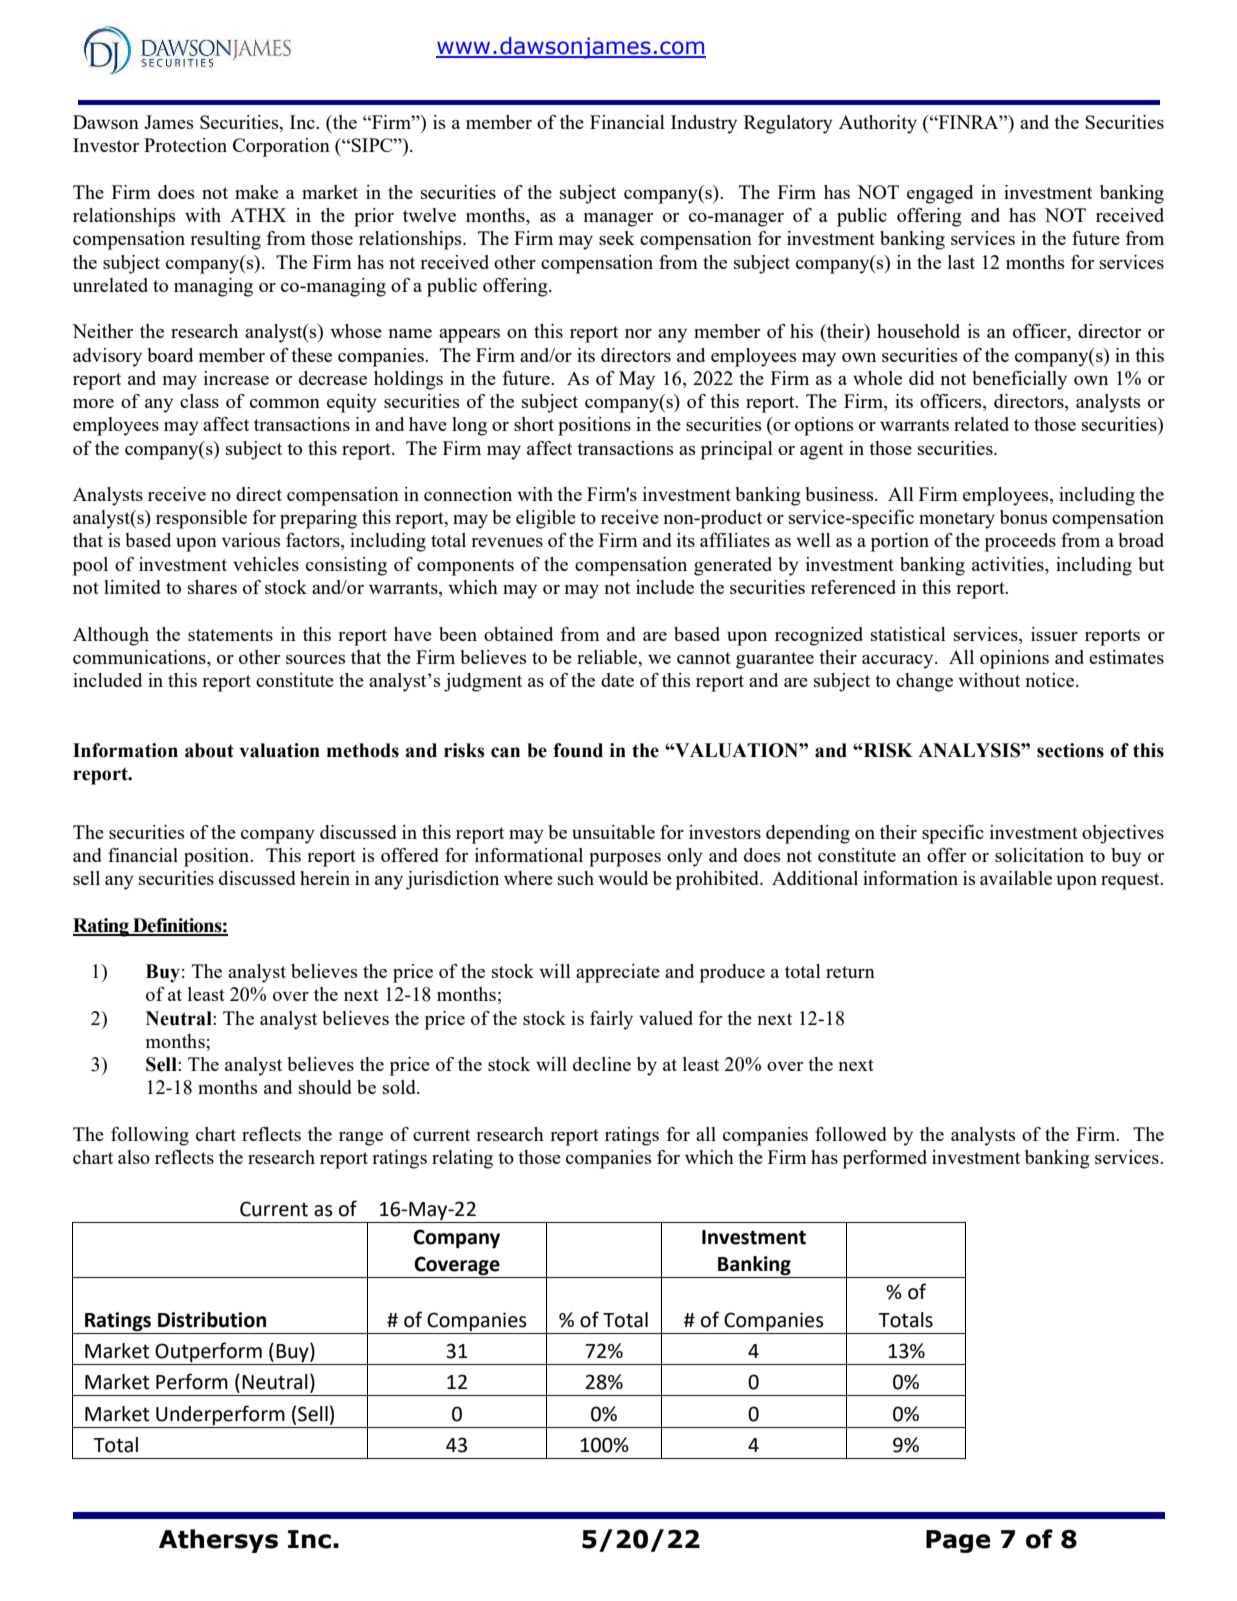  What do you see at coordinates (1023, 517) in the image?
I see `bonus` at bounding box center [1023, 517].
